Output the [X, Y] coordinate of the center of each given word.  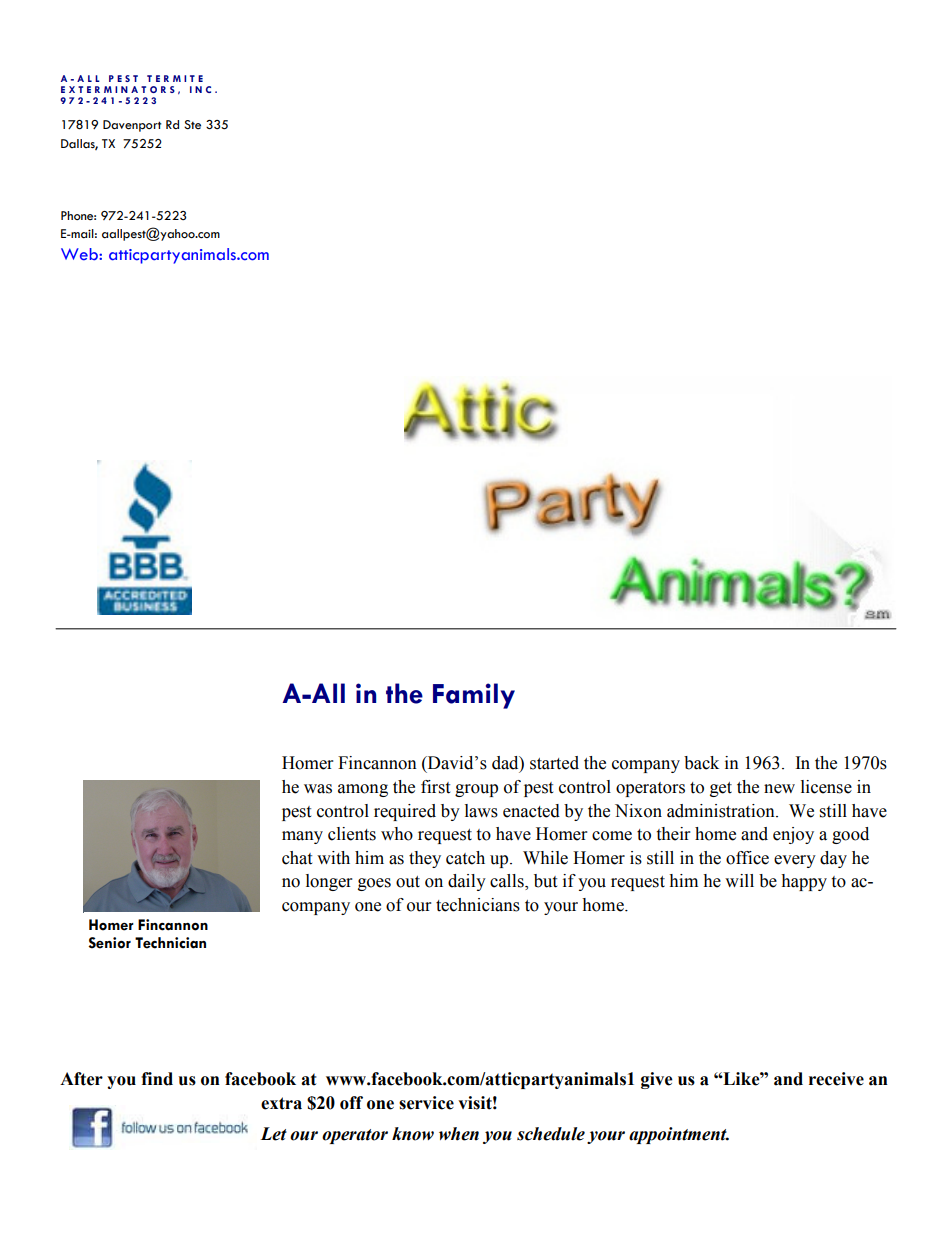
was [318, 789]
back [701, 763]
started [554, 763]
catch [465, 858]
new [779, 789]
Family [474, 696]
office [747, 858]
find [157, 1079]
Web [80, 254]
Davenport [132, 126]
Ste [192, 125]
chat [297, 858]
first [435, 787]
